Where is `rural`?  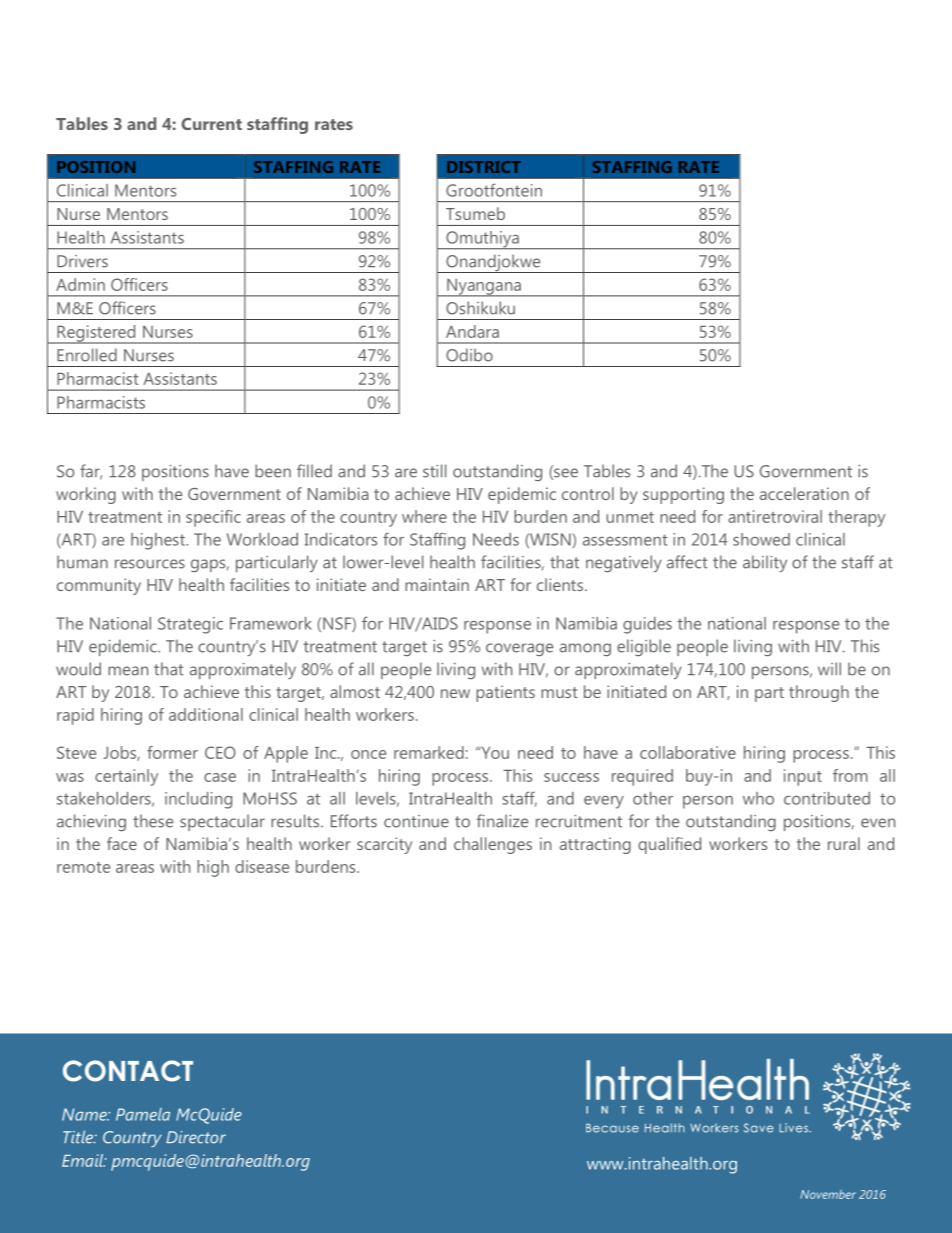
rural is located at coordinates (844, 843).
